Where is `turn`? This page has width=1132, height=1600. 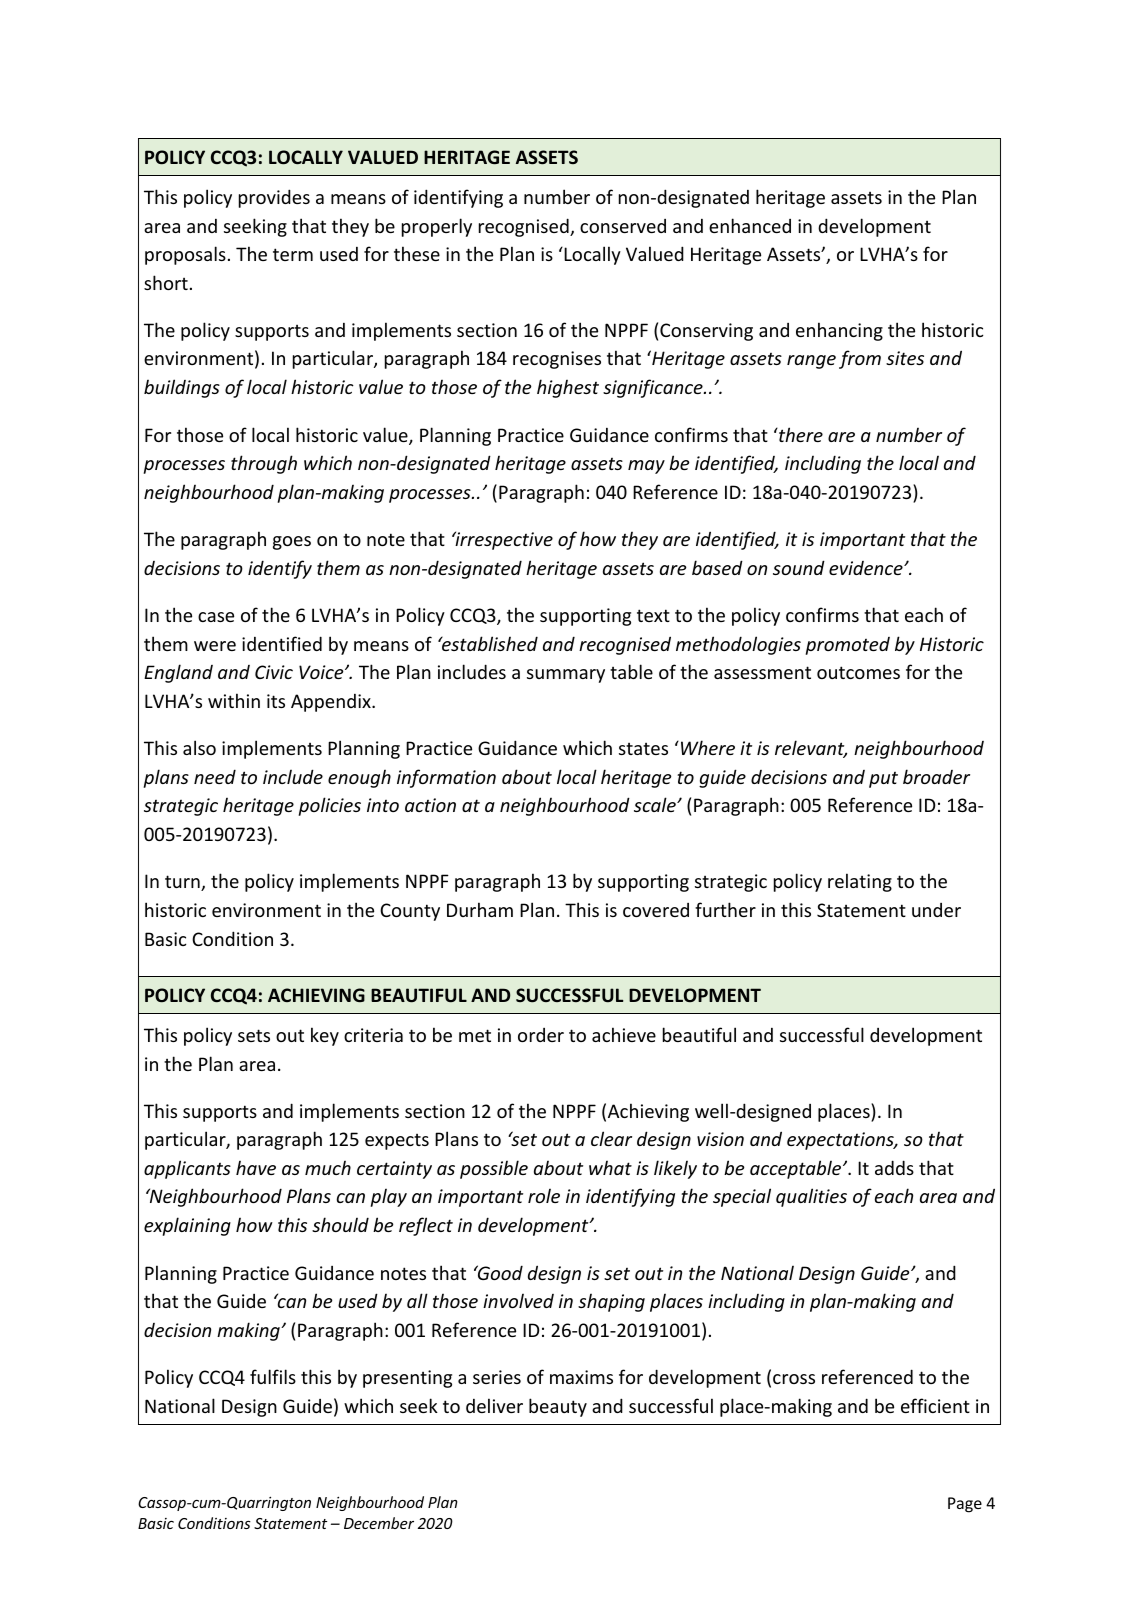 turn is located at coordinates (183, 883).
